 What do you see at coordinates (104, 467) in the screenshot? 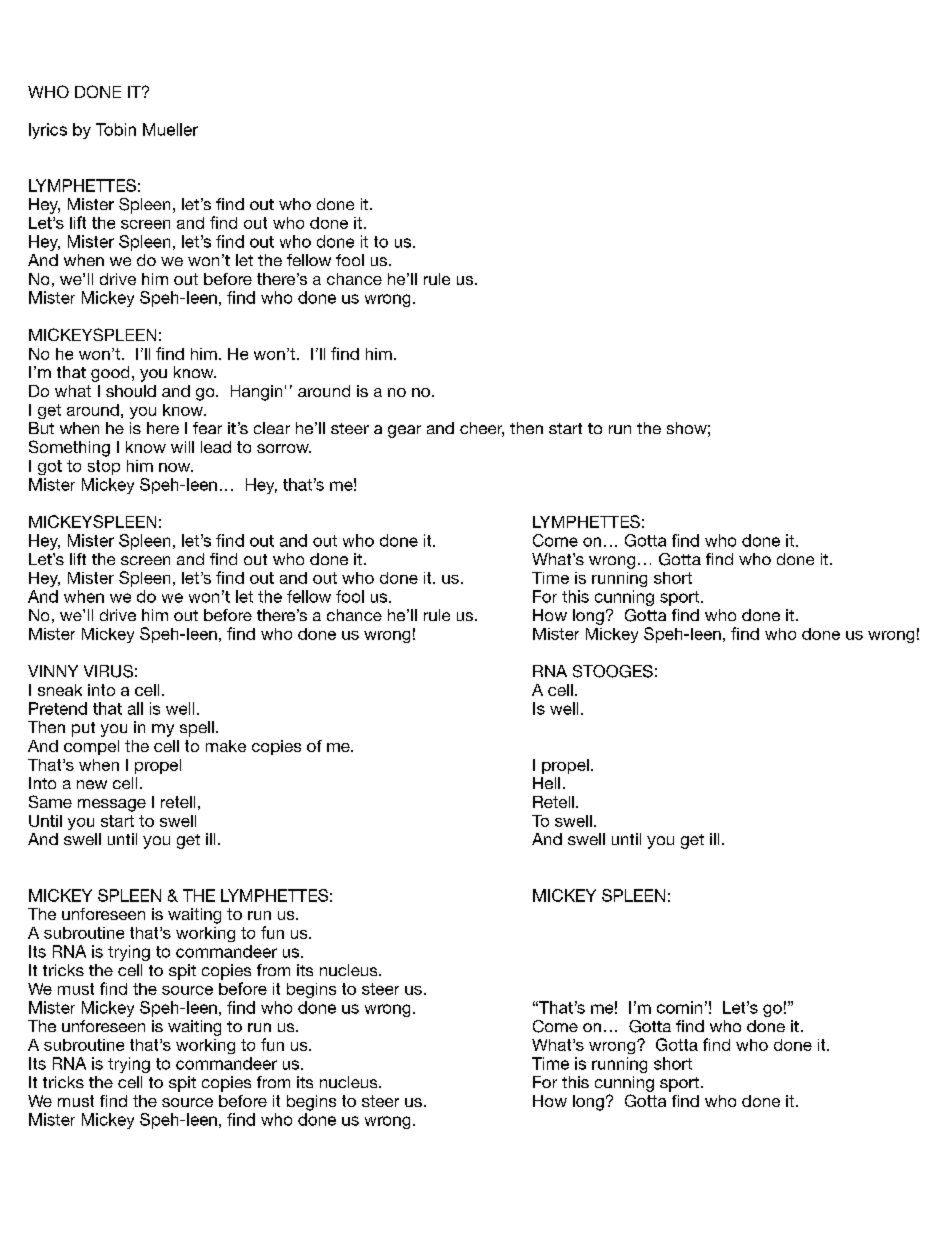
I see `stop` at bounding box center [104, 467].
